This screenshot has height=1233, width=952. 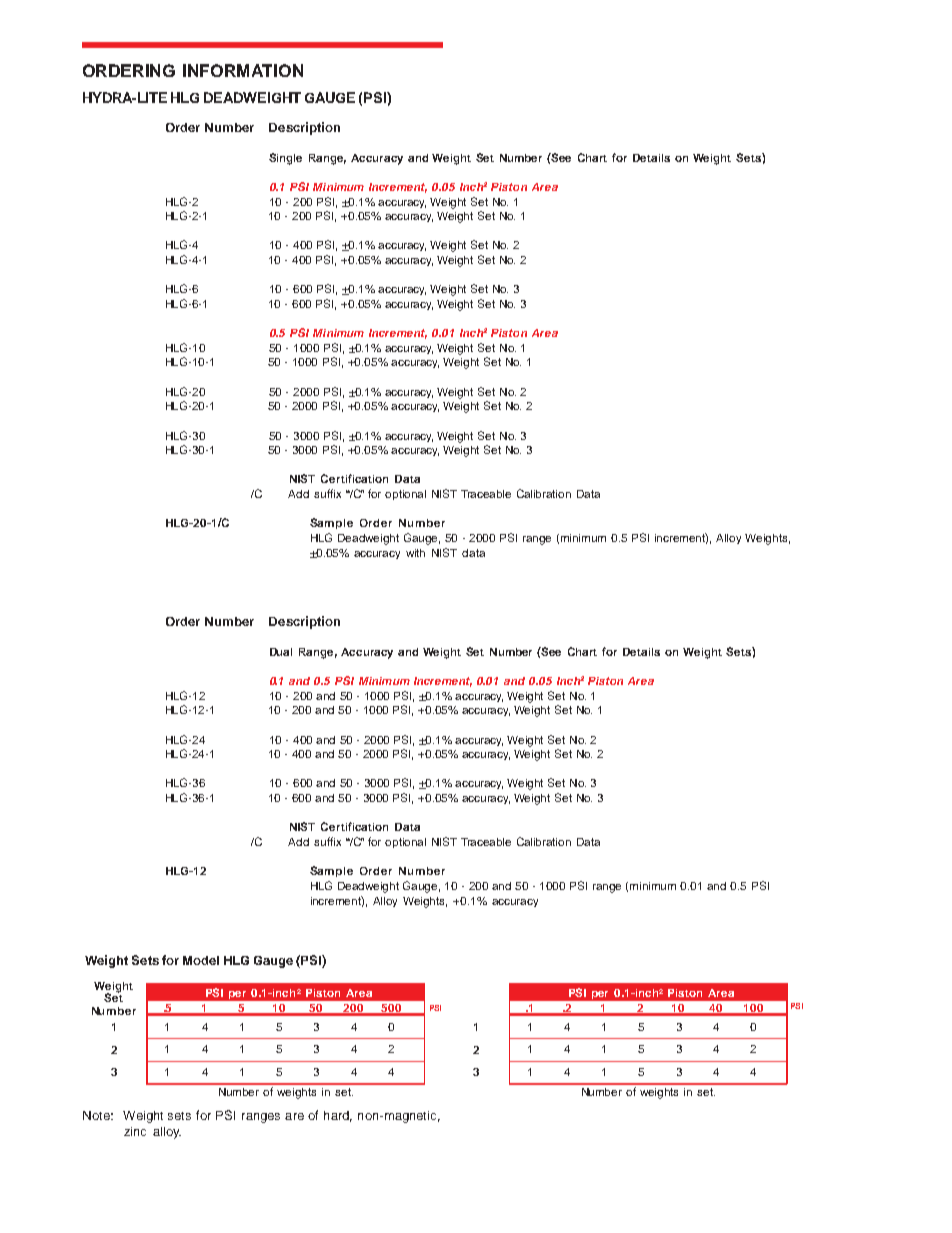 What do you see at coordinates (281, 652) in the screenshot?
I see `Dual` at bounding box center [281, 652].
